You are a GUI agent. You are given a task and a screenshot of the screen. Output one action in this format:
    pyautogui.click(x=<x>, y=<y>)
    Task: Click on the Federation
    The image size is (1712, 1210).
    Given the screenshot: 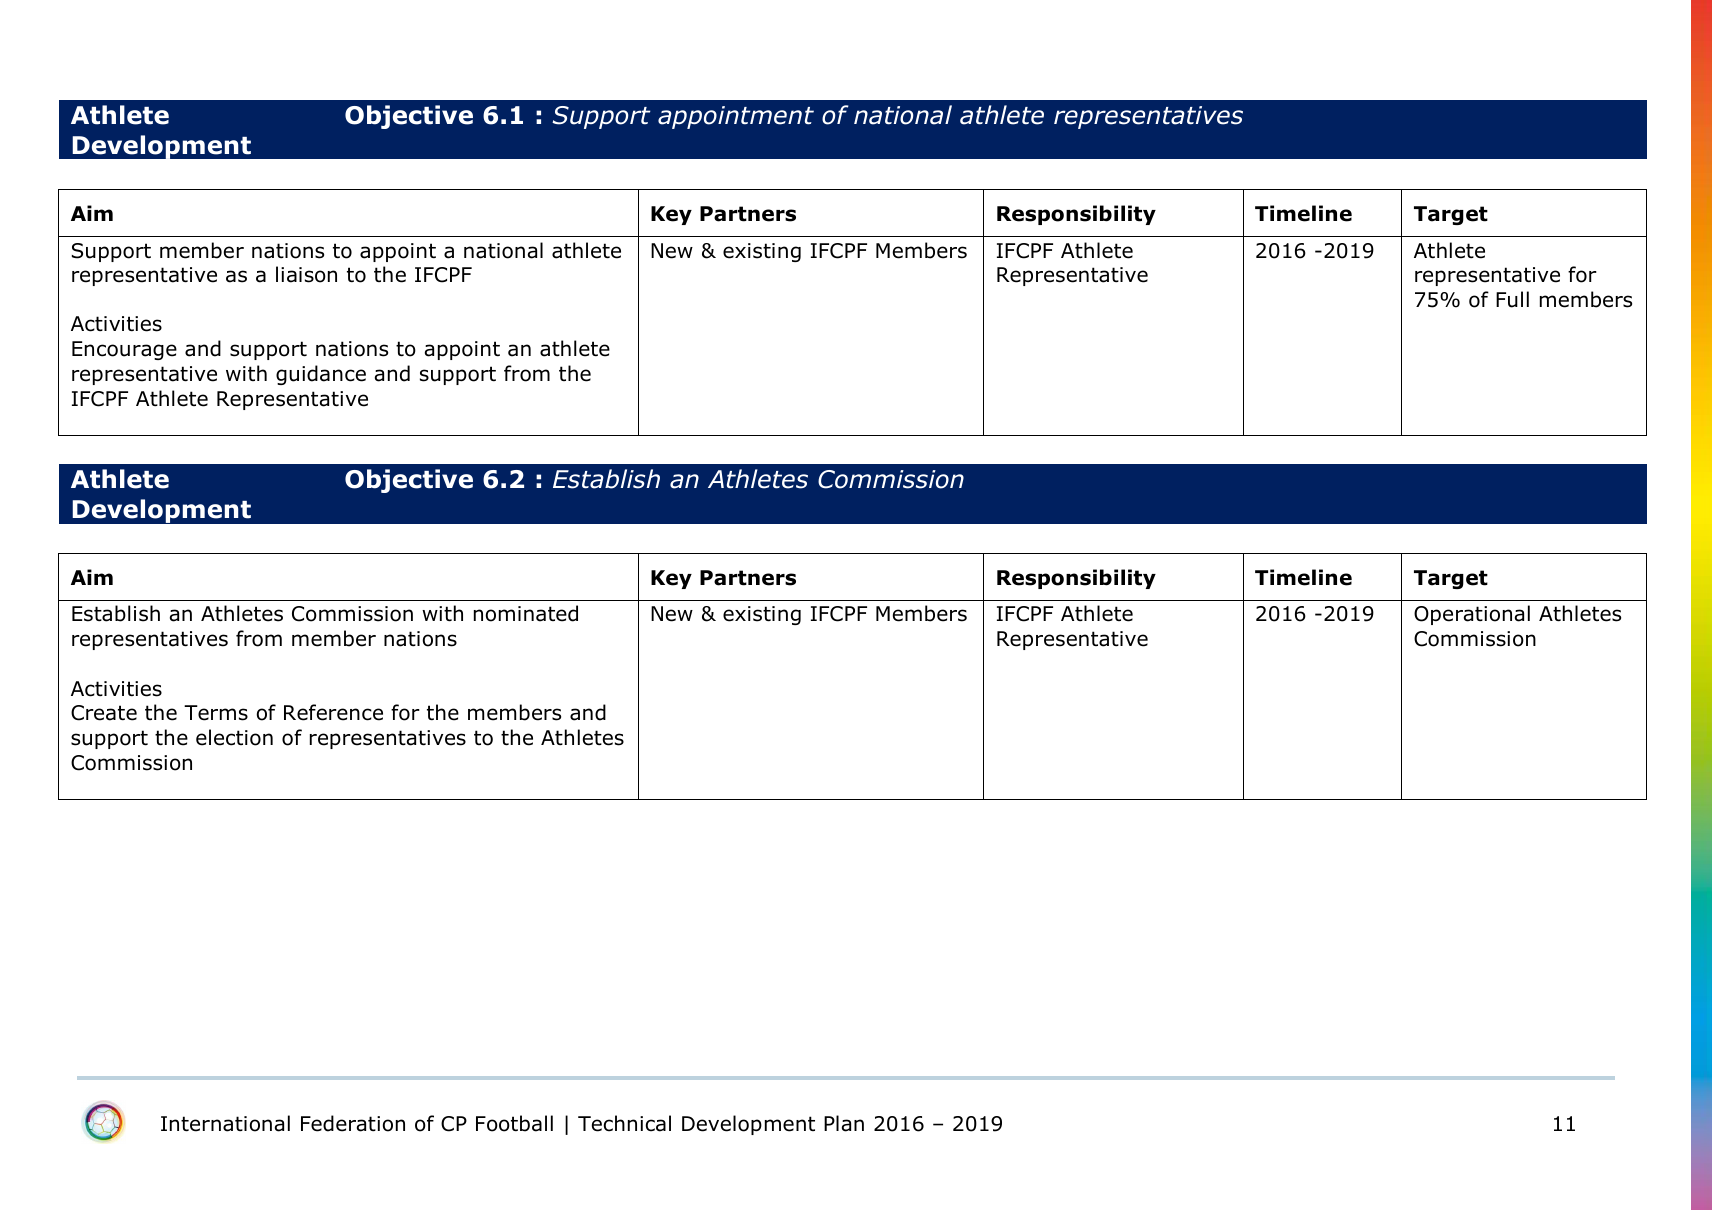 What is the action you would take?
    pyautogui.click(x=353, y=1123)
